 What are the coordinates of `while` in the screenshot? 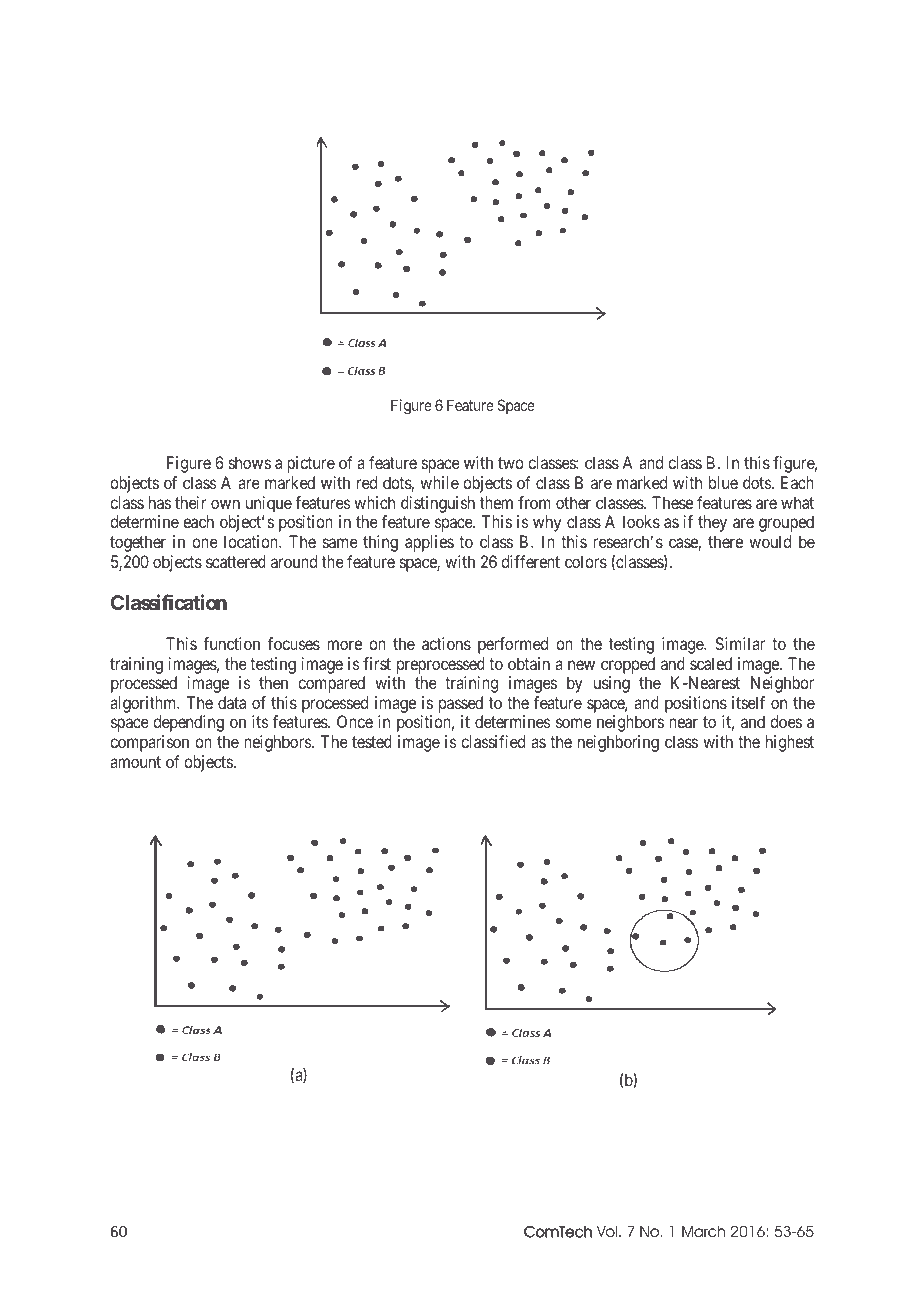 It's located at (439, 482).
